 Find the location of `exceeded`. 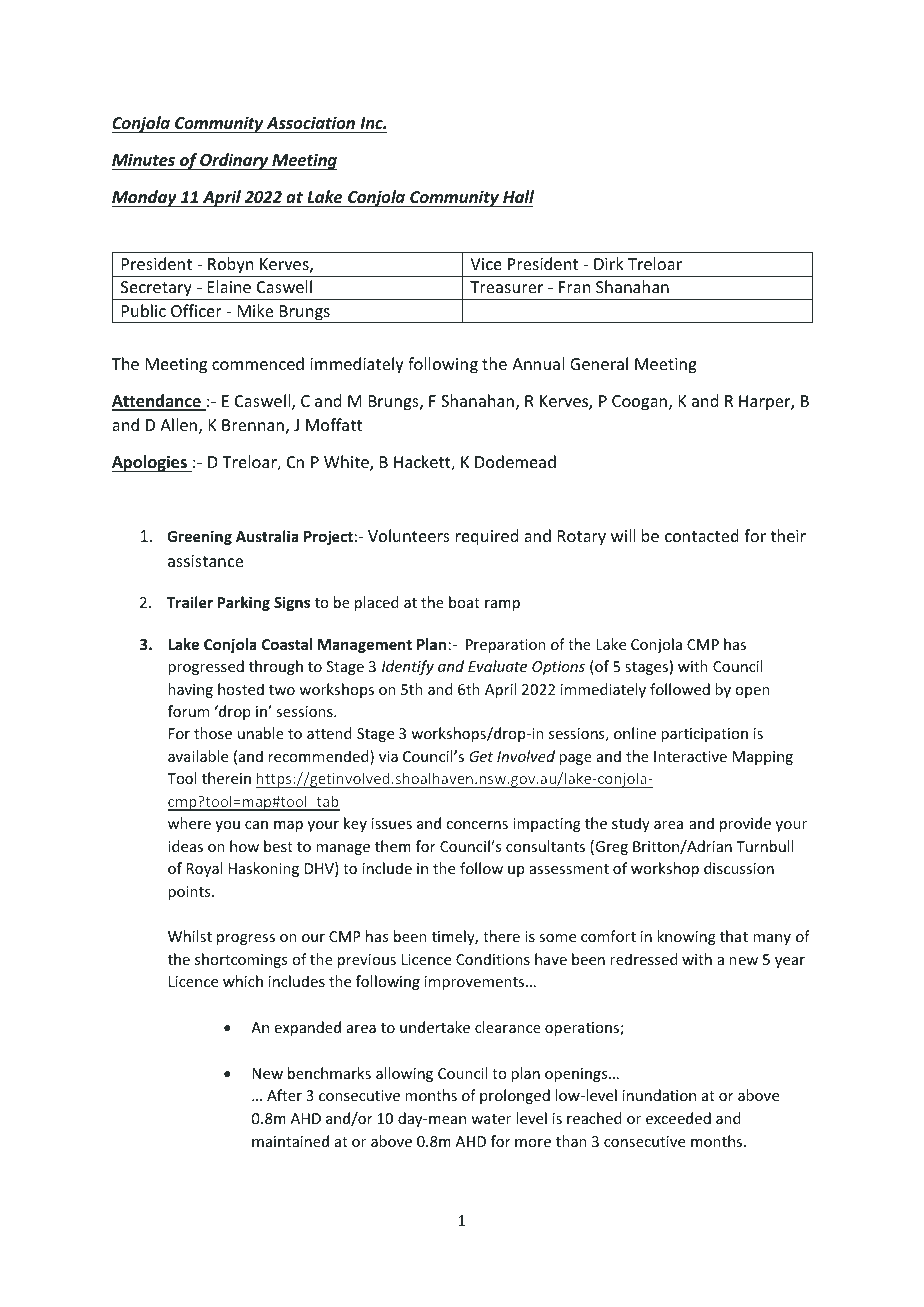

exceeded is located at coordinates (678, 1118).
